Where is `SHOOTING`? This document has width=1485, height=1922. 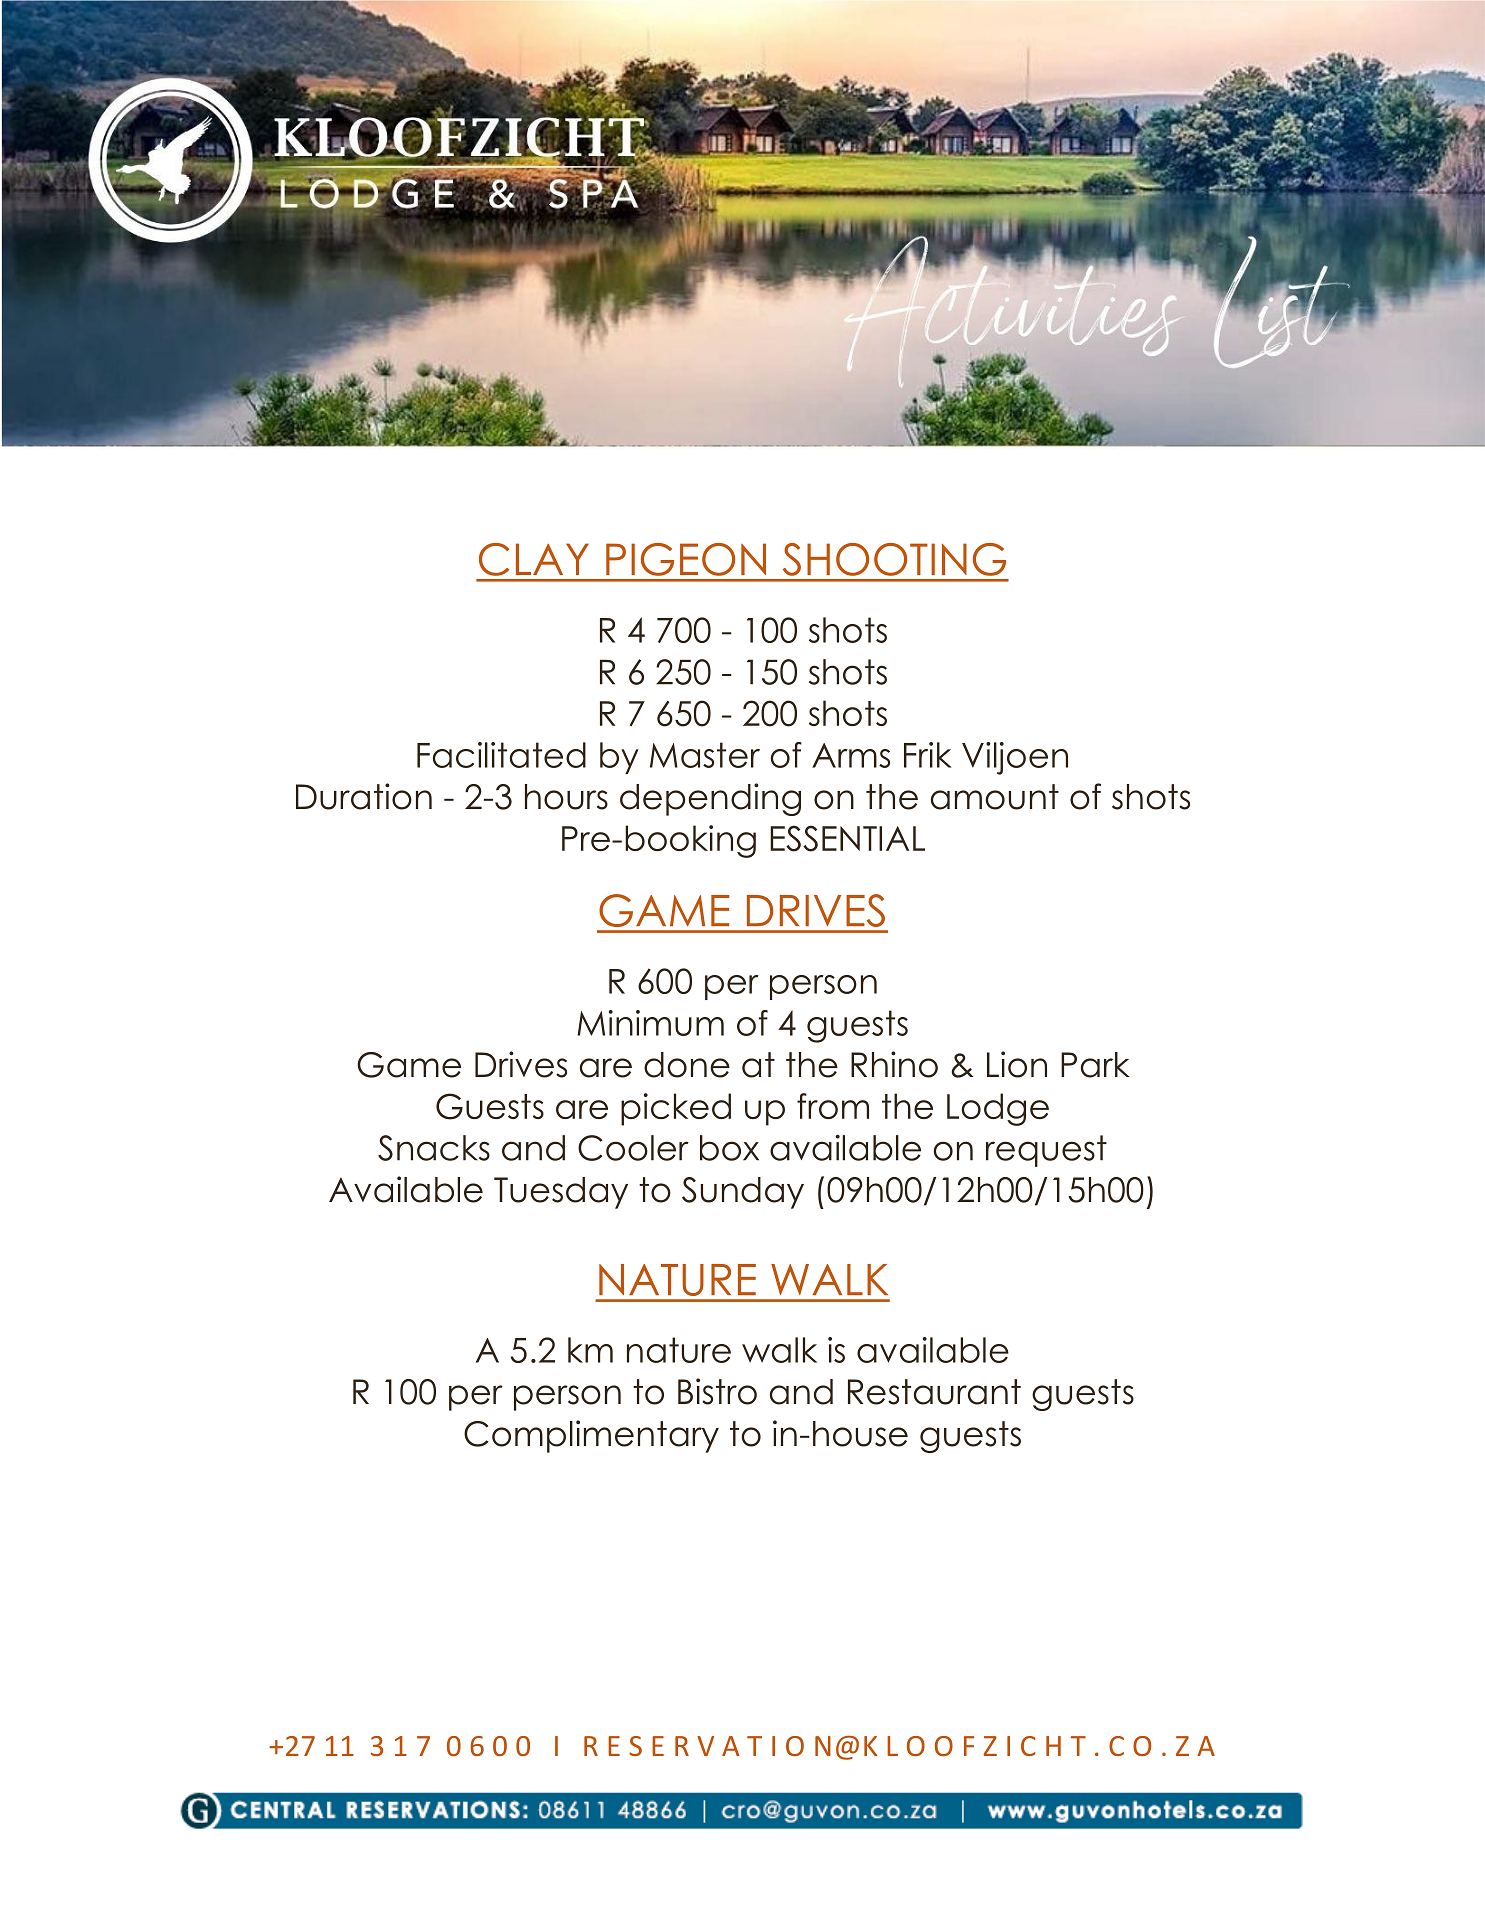
SHOOTING is located at coordinates (894, 559).
